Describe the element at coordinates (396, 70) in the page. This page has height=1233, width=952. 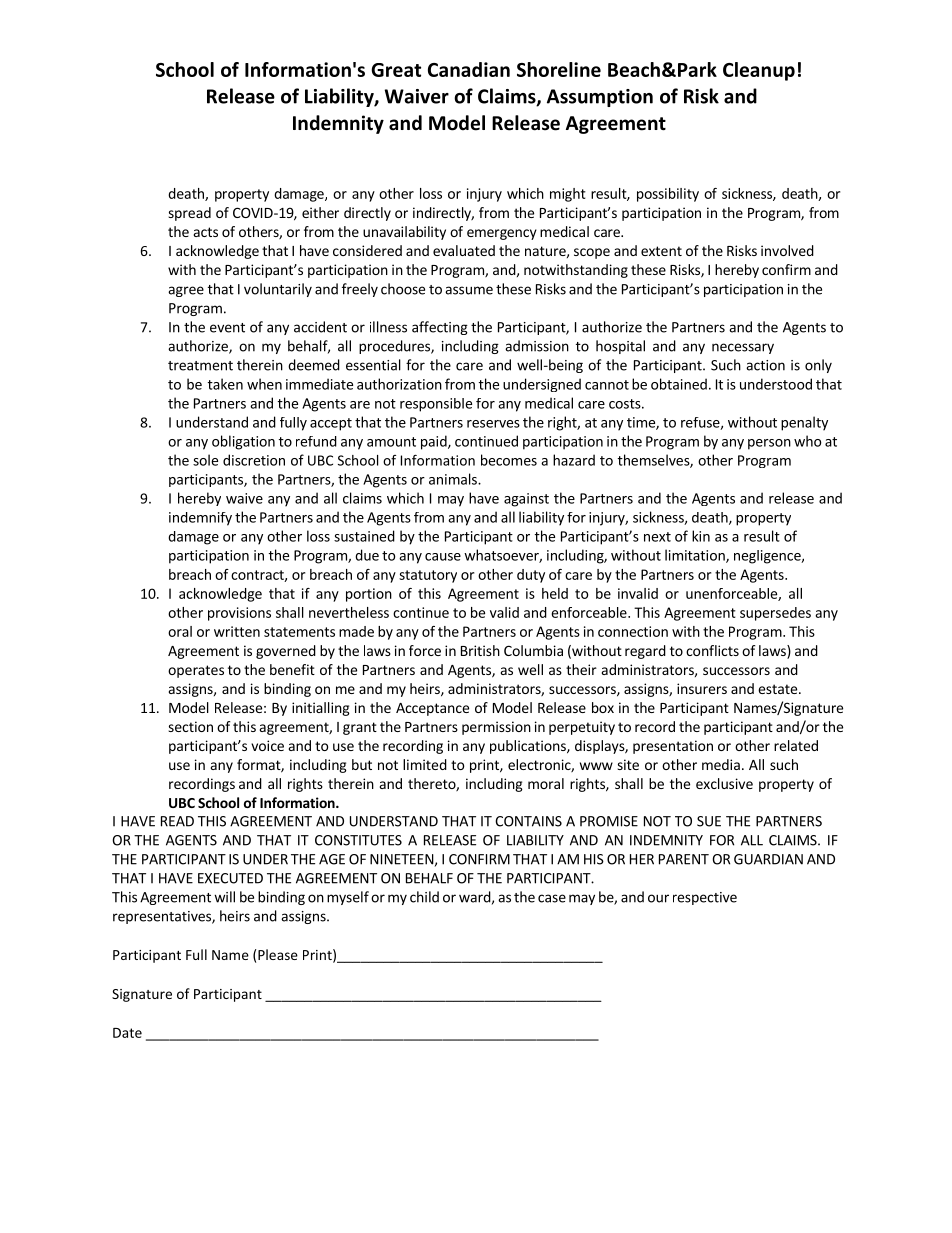
I see `Great` at that location.
